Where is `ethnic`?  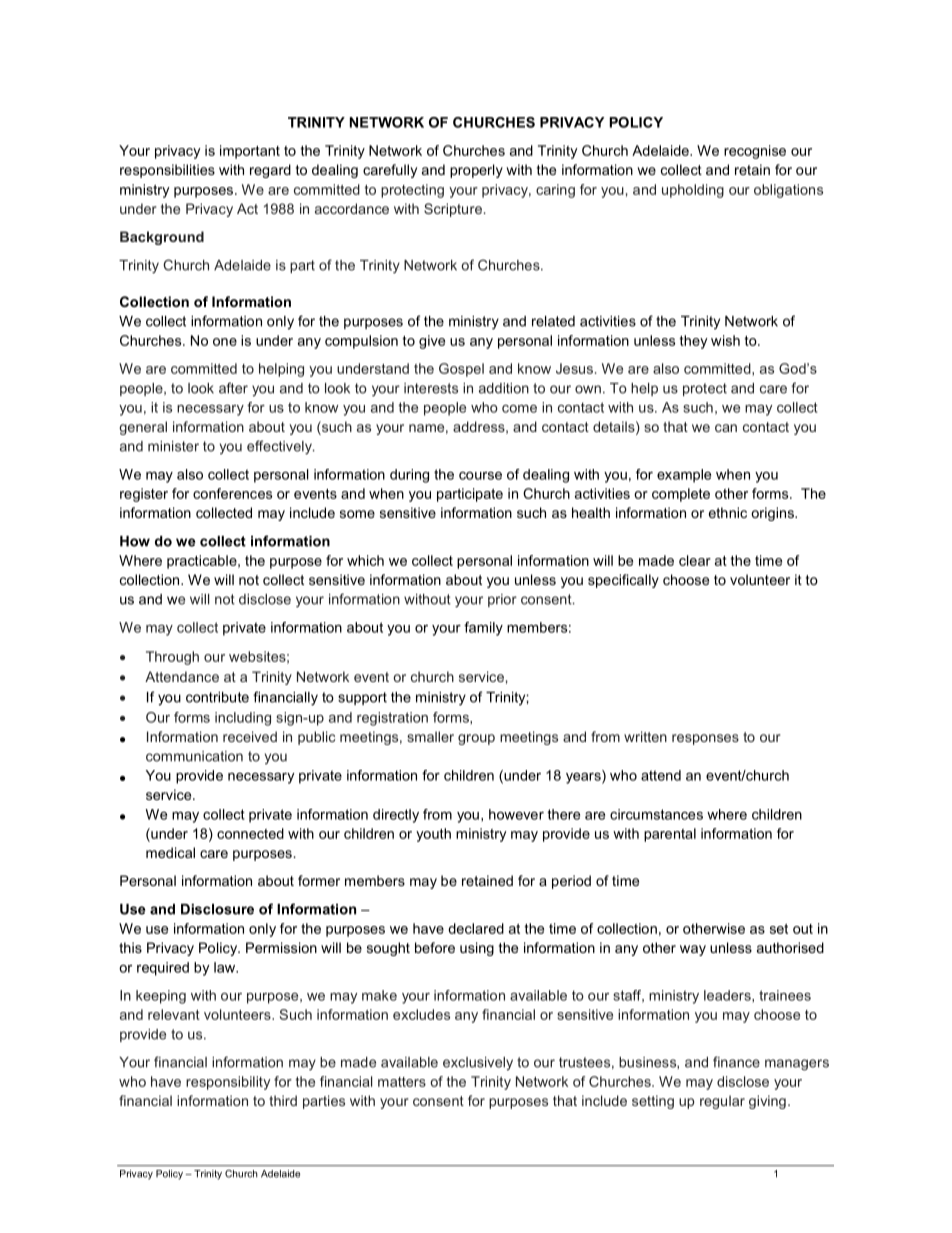 ethnic is located at coordinates (728, 512).
